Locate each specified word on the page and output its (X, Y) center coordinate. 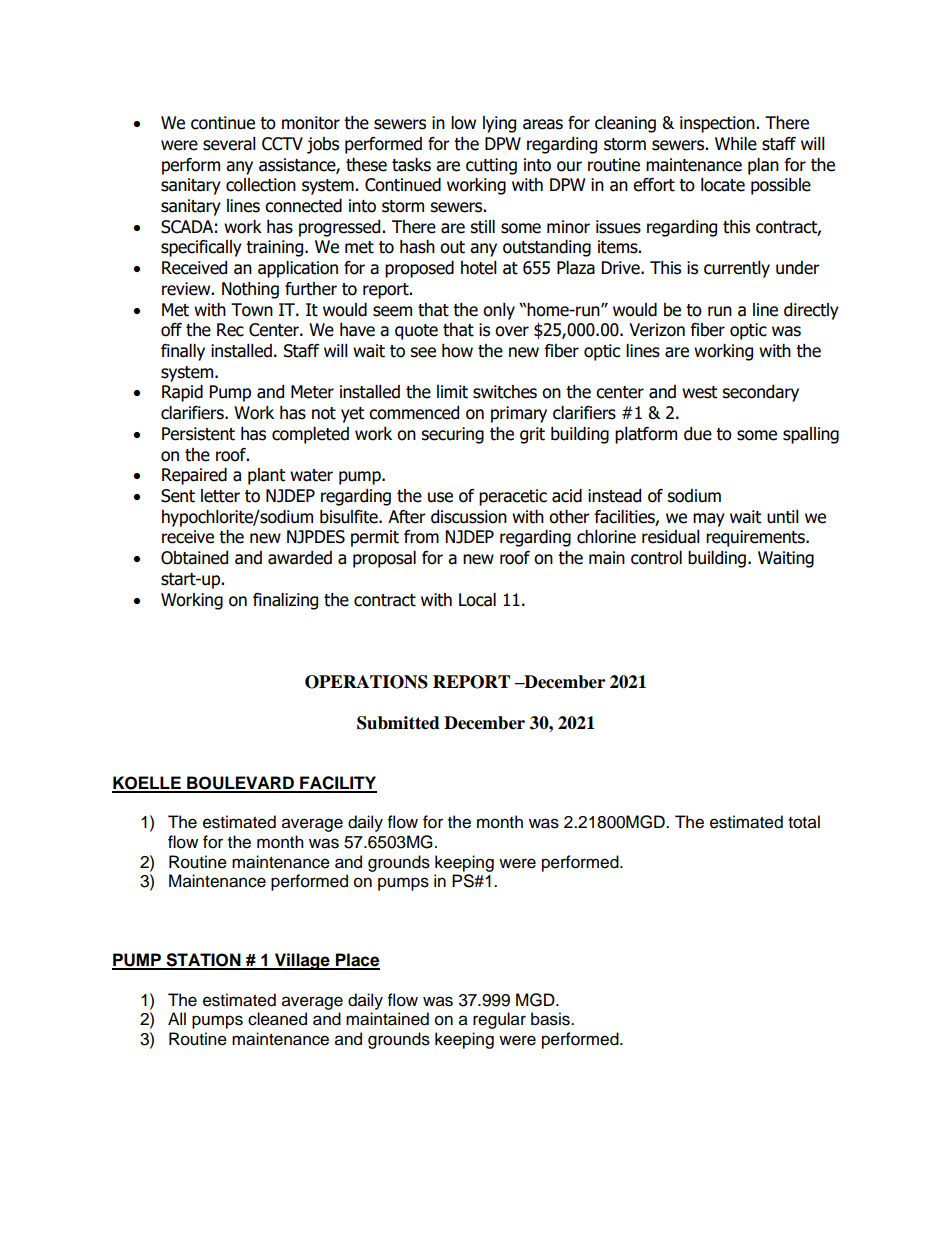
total (804, 822)
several (229, 144)
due (698, 434)
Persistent (198, 434)
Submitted (398, 723)
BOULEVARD (240, 784)
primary (519, 414)
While (736, 144)
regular (499, 1020)
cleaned (277, 1019)
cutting (491, 166)
